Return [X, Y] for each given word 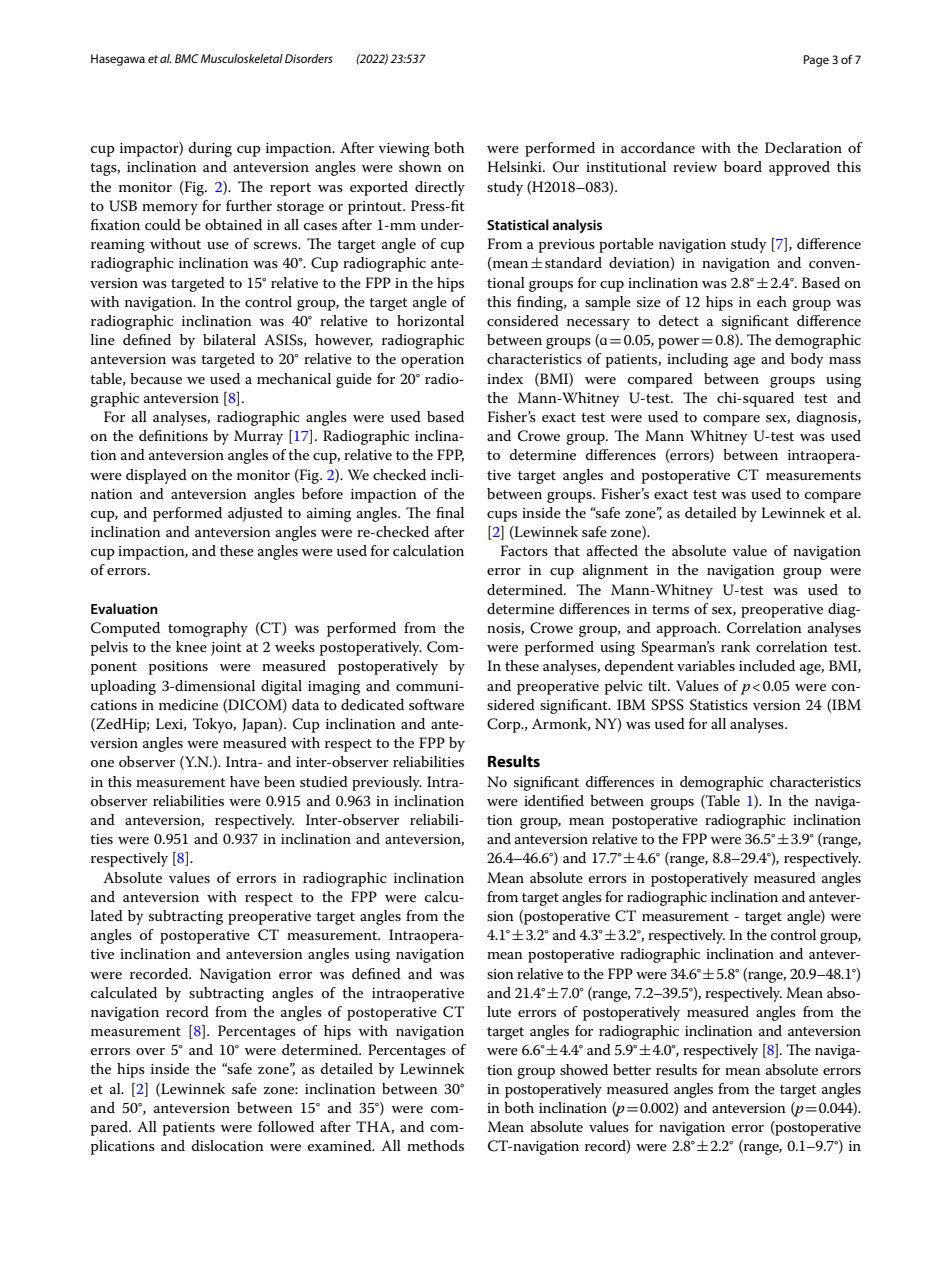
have [245, 781]
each [772, 301]
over [150, 1051]
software [436, 704]
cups [502, 516]
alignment [615, 571]
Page [816, 61]
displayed [156, 476]
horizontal [430, 320]
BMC [187, 58]
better [632, 1069]
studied [324, 781]
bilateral [229, 339]
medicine [188, 704]
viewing [404, 150]
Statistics [719, 705]
